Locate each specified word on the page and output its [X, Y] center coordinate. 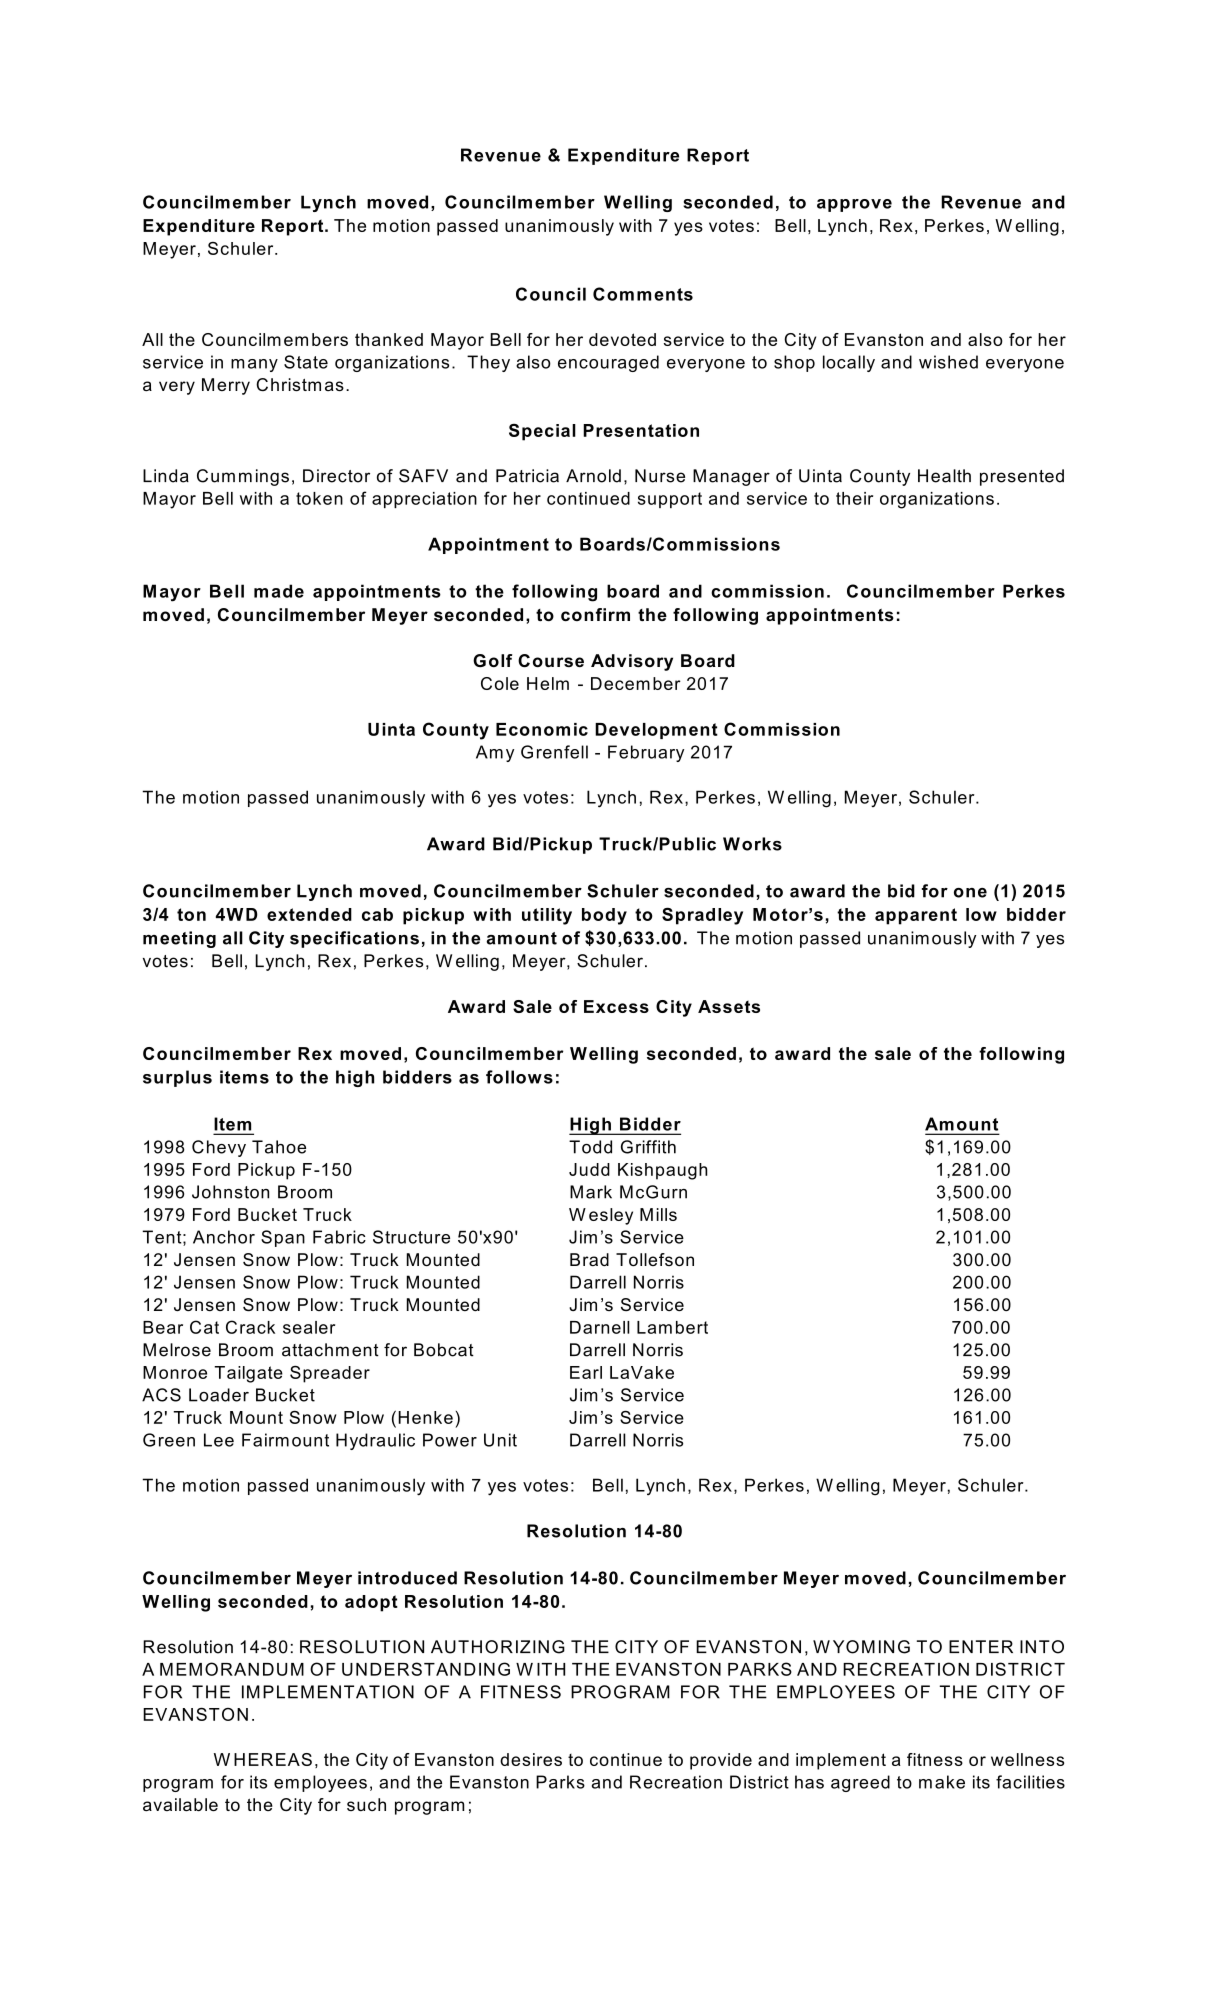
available [180, 1804]
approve [854, 205]
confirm [595, 614]
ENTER [981, 1646]
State [306, 362]
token [319, 498]
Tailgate [248, 1374]
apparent [916, 916]
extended [309, 914]
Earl [586, 1372]
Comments [643, 294]
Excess [616, 1006]
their [854, 498]
